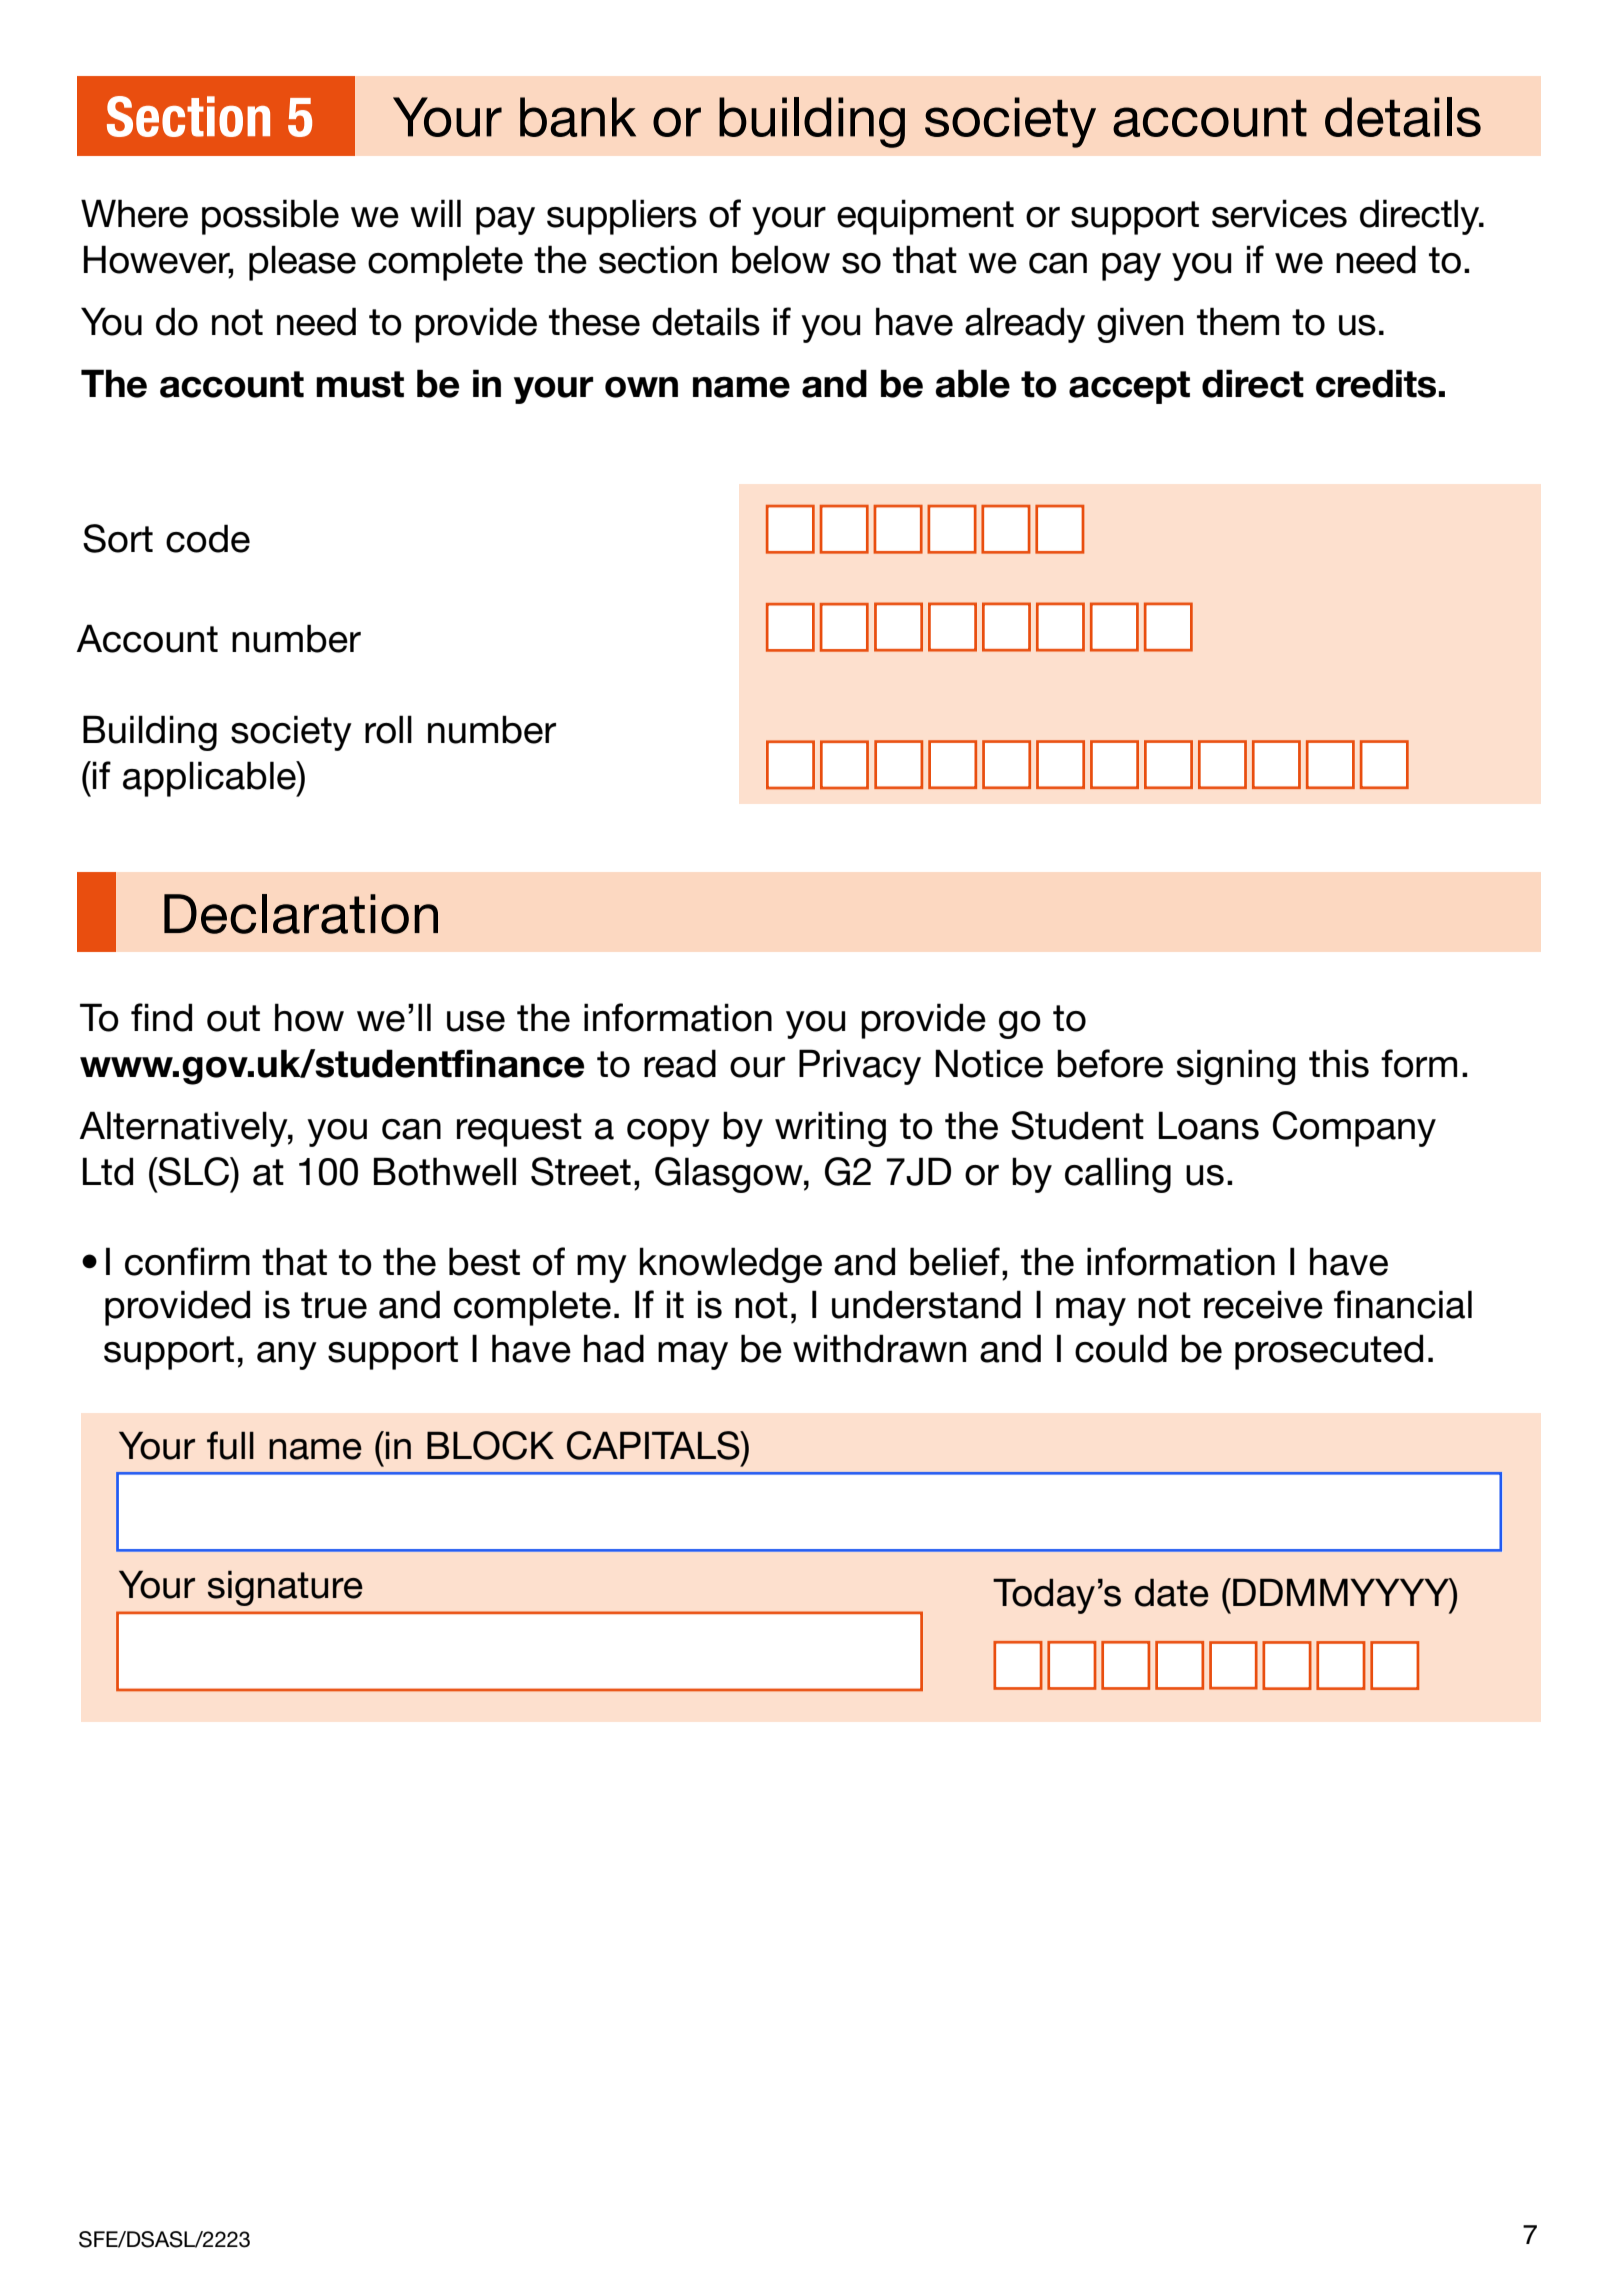 The height and width of the page is (2289, 1618). I want to click on suppliers, so click(622, 217).
